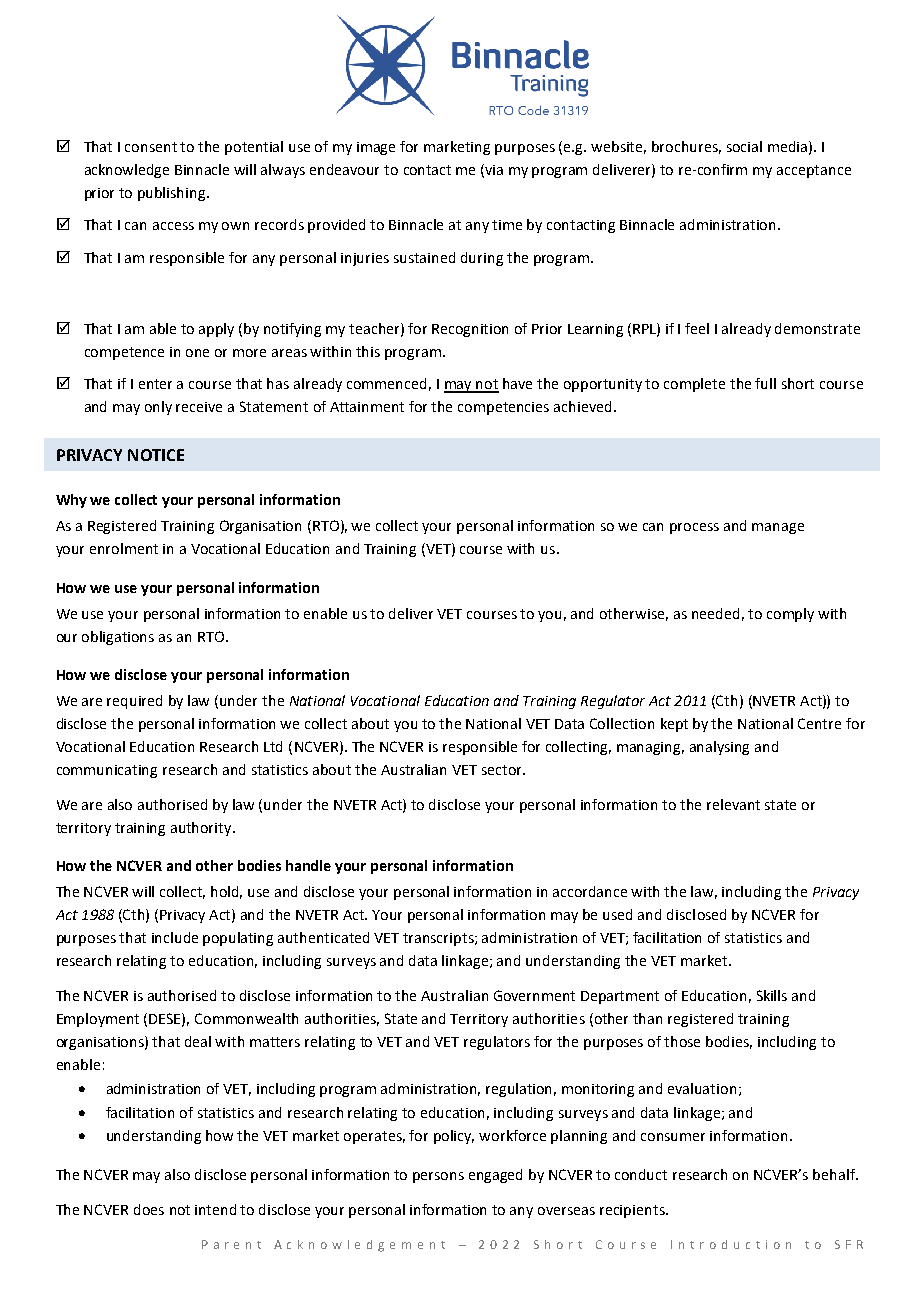 The width and height of the screenshot is (924, 1308). Describe the element at coordinates (175, 937) in the screenshot. I see `include` at that location.
